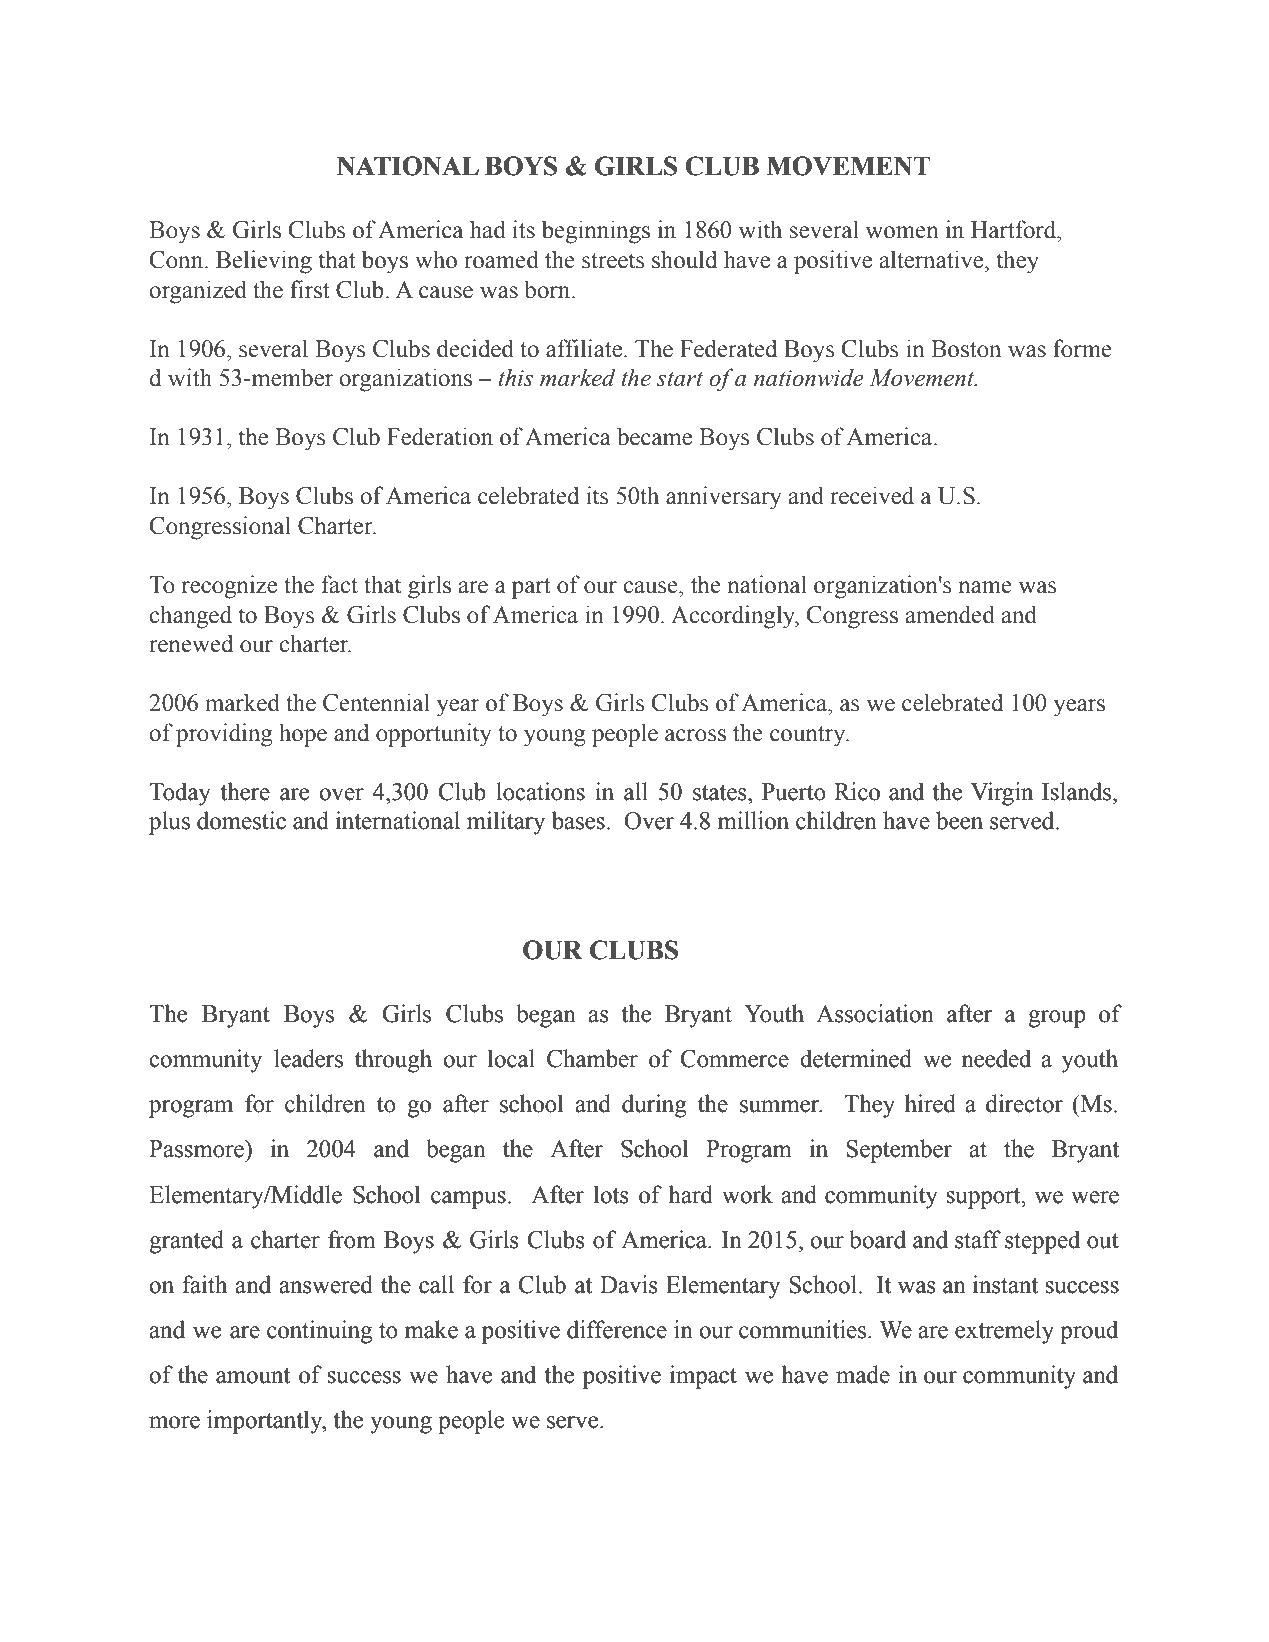  Describe the element at coordinates (950, 614) in the screenshot. I see `amended` at that location.
